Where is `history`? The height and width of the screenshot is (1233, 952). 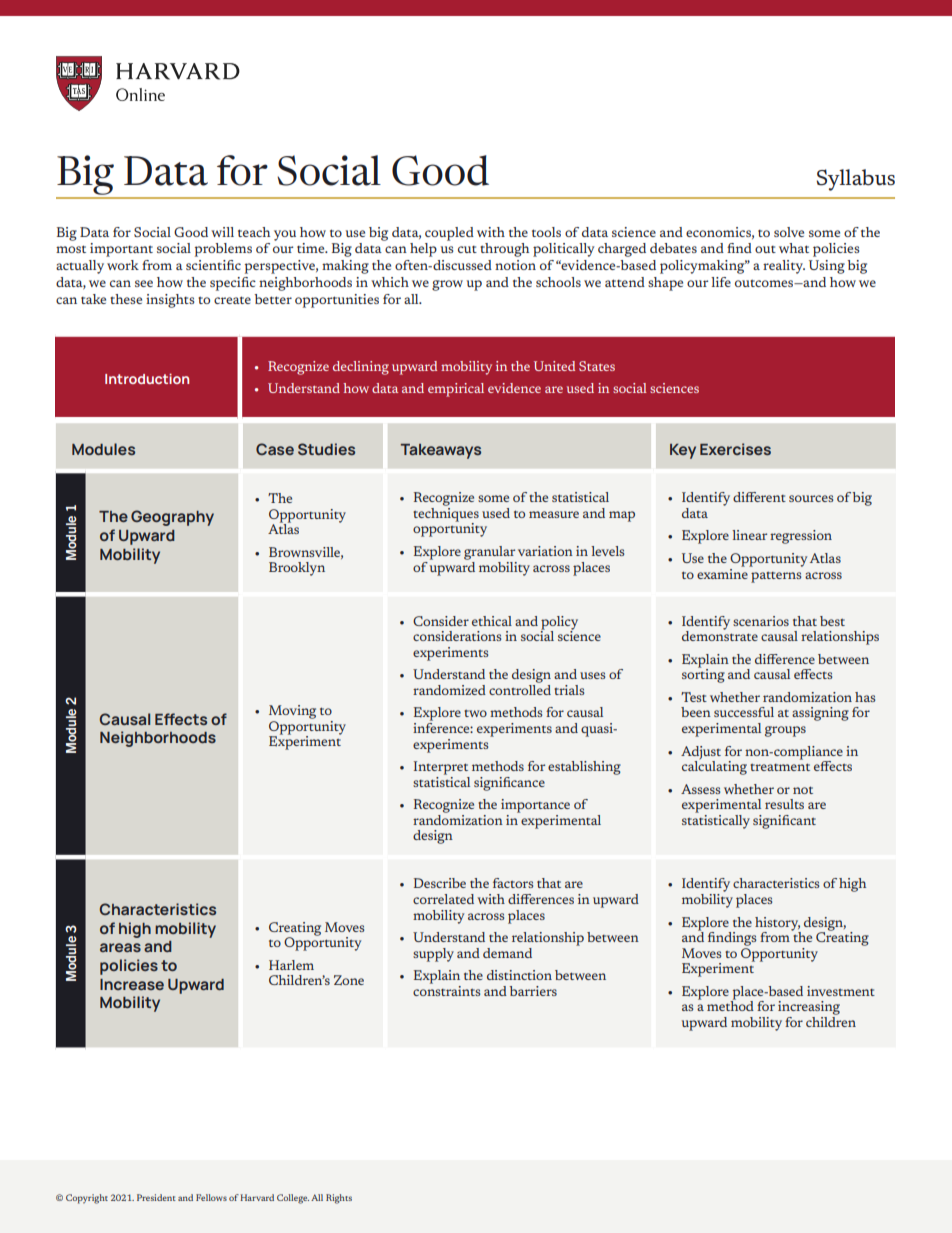
history is located at coordinates (778, 925).
